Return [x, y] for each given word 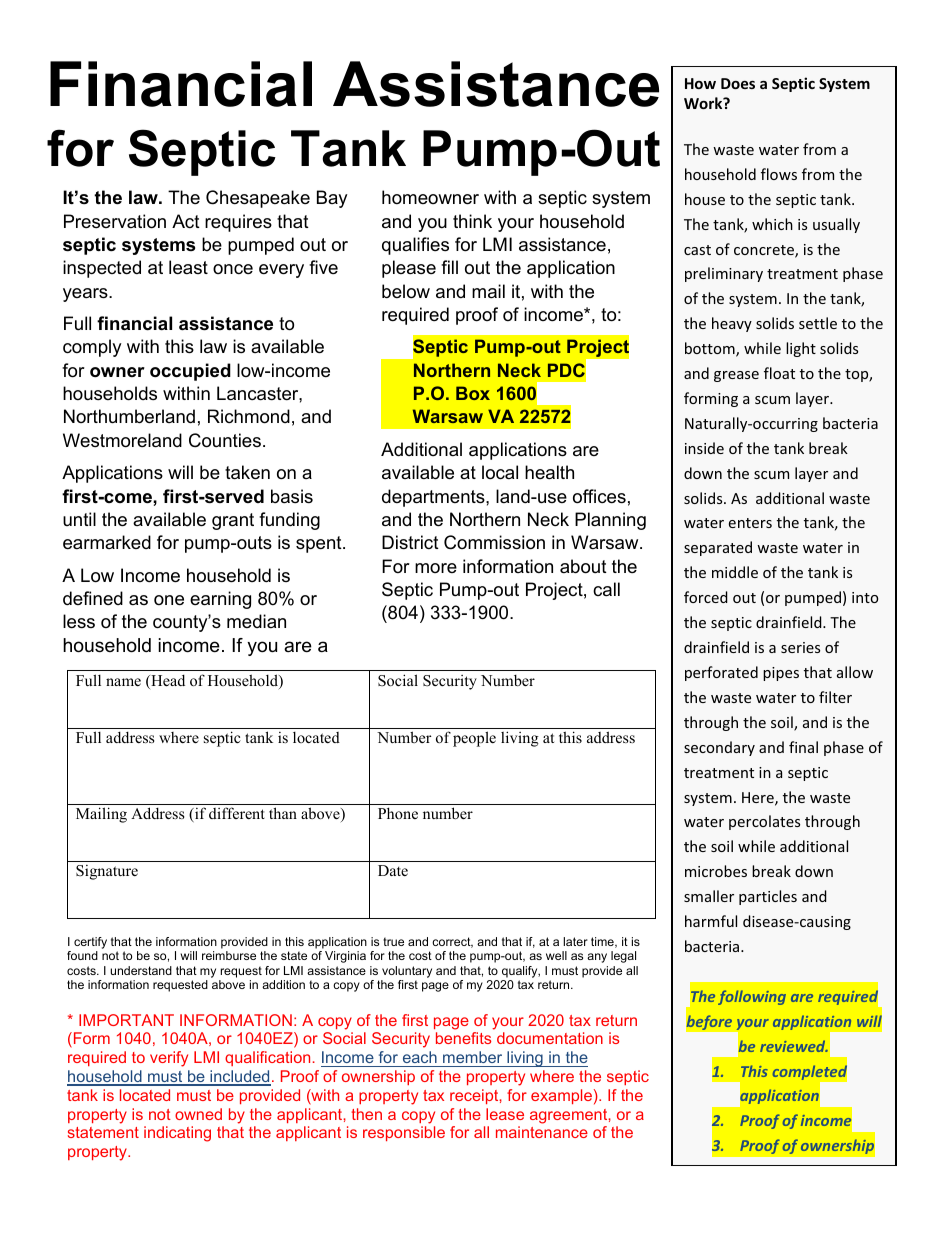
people [474, 739]
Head [167, 682]
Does [738, 83]
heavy [732, 324]
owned [198, 1114]
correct [452, 942]
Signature [107, 872]
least [188, 267]
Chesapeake [258, 199]
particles [768, 897]
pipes [781, 674]
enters [750, 523]
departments [434, 498]
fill [449, 267]
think [472, 221]
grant [233, 521]
